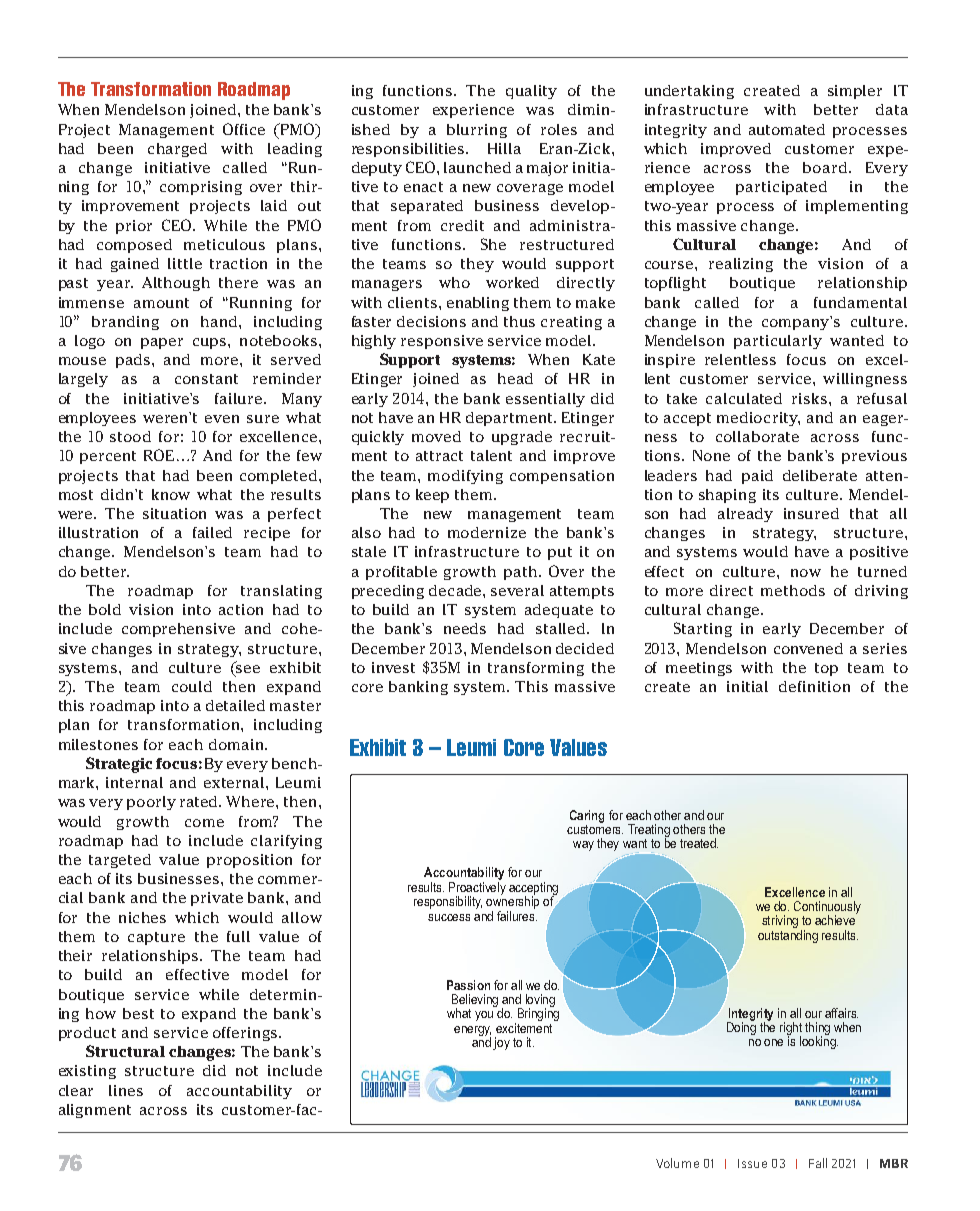 This page has width=980, height=1211. I want to click on convened, so click(808, 648).
